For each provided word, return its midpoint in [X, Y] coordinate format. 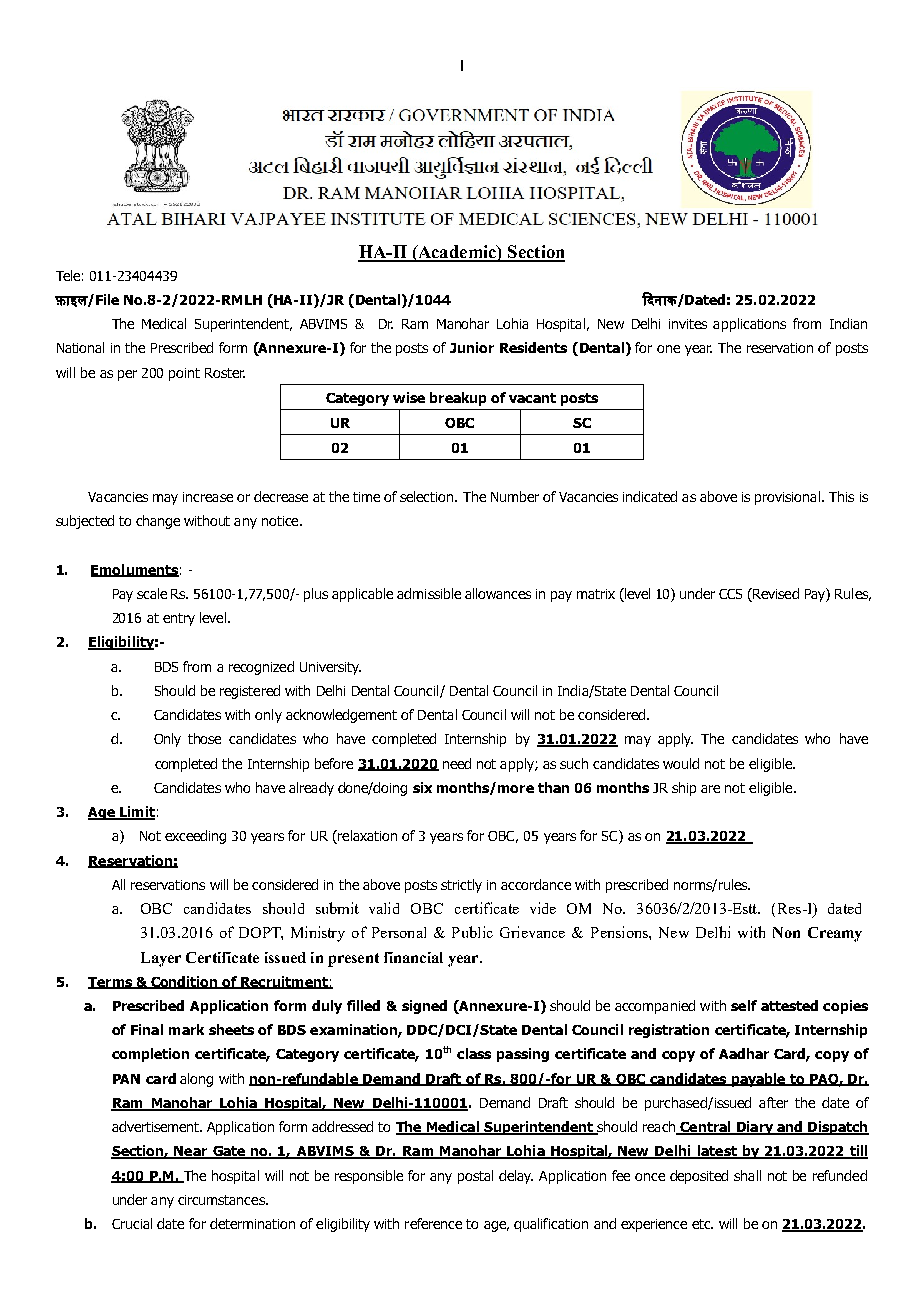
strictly [461, 886]
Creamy [835, 934]
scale [152, 593]
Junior [472, 347]
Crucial [132, 1223]
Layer [161, 959]
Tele [68, 275]
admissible [429, 593]
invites [688, 324]
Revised [776, 593]
